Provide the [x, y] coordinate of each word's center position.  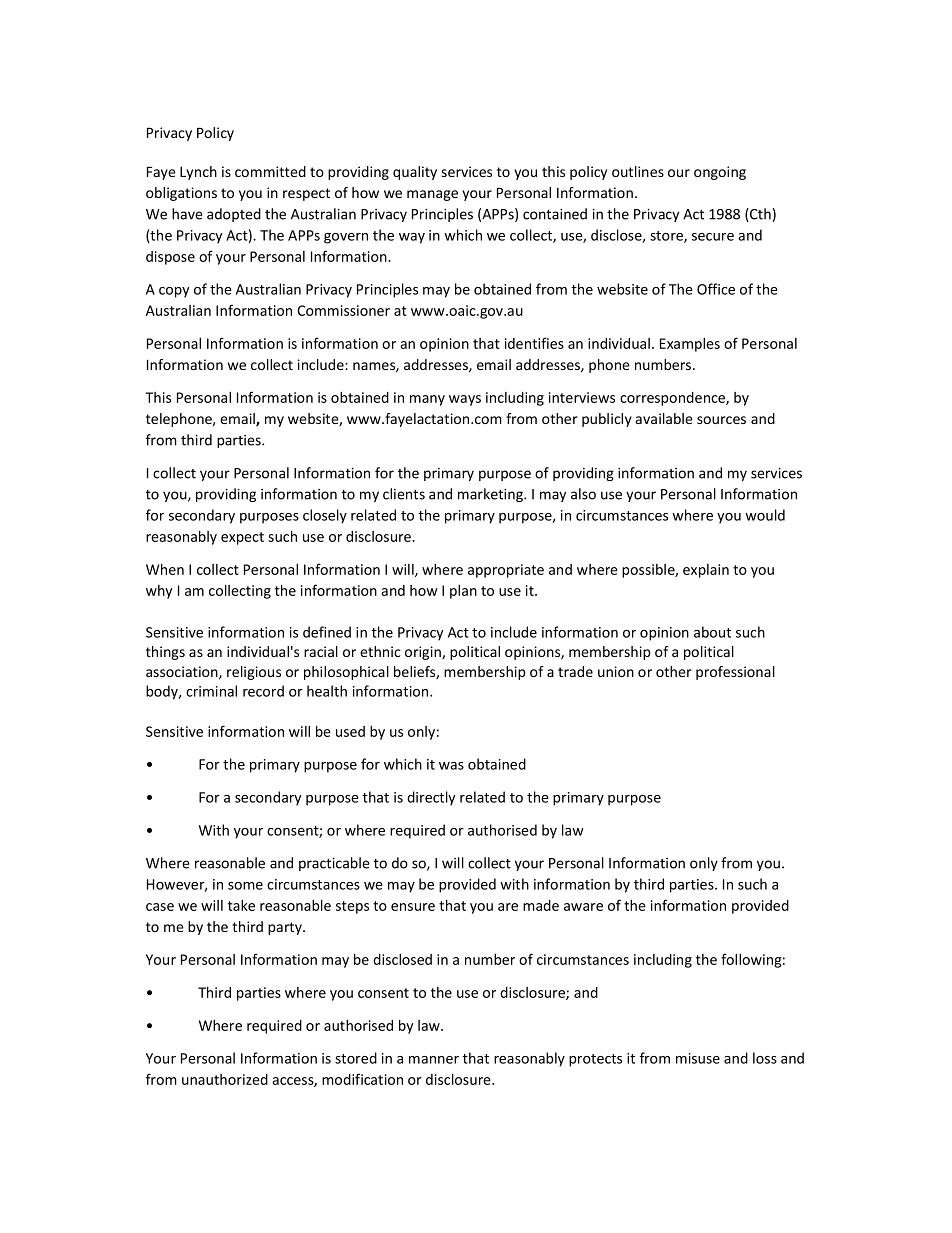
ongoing [720, 173]
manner [434, 1060]
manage [432, 195]
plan [463, 592]
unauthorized [225, 1079]
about [712, 632]
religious [254, 673]
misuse [698, 1058]
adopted [234, 215]
